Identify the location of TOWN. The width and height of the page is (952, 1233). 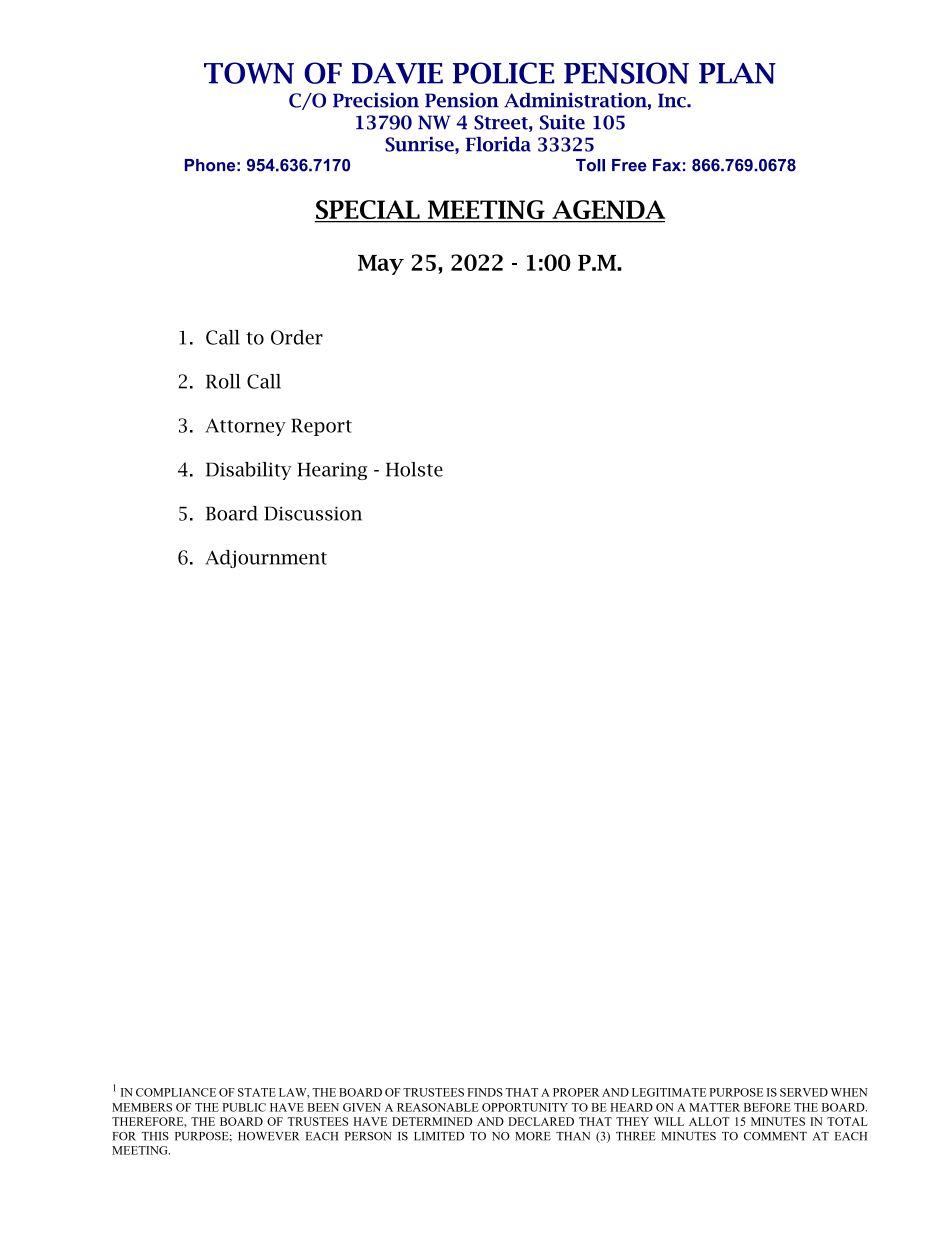
(249, 73).
